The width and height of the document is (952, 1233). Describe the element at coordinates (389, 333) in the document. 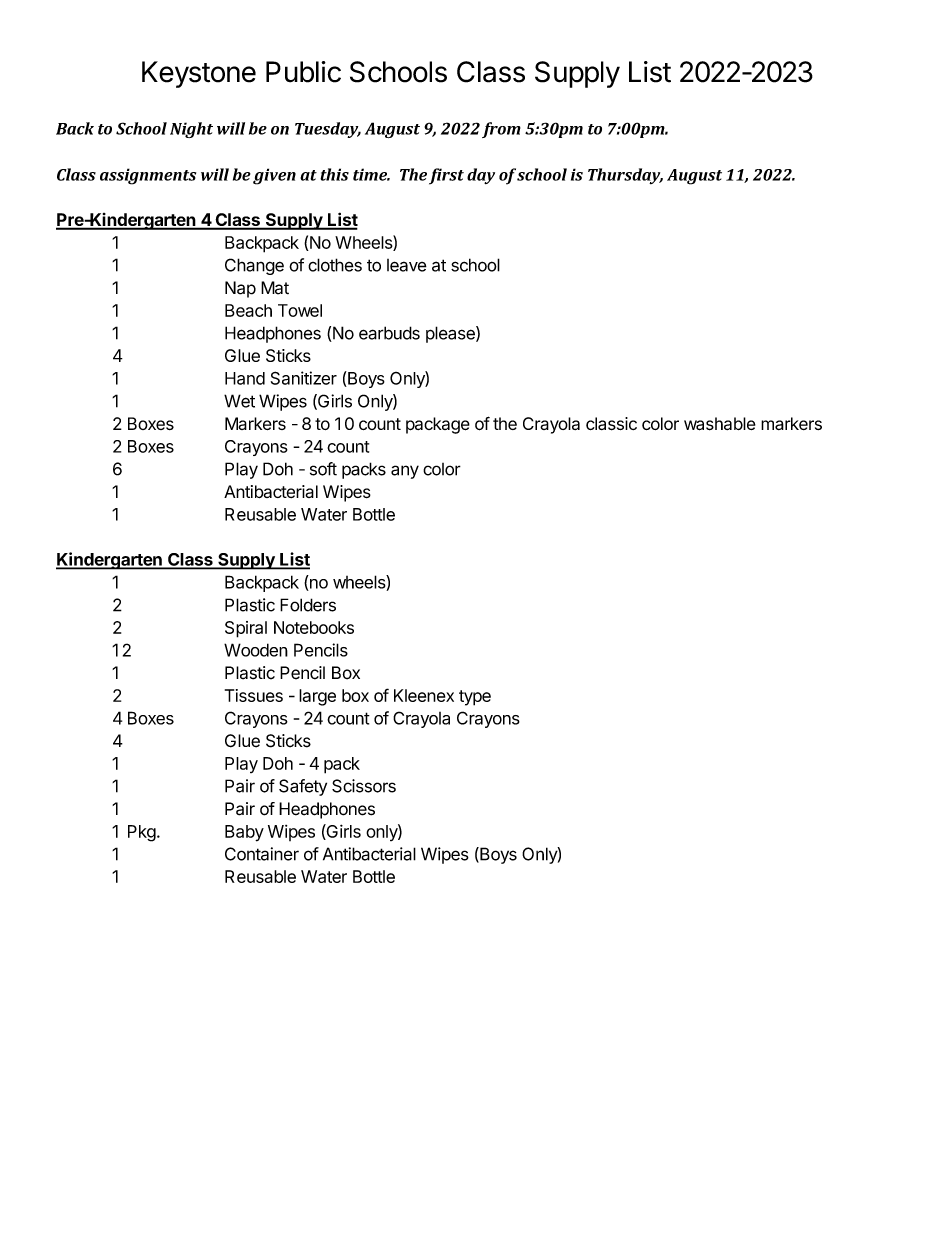

I see `earbuds` at that location.
